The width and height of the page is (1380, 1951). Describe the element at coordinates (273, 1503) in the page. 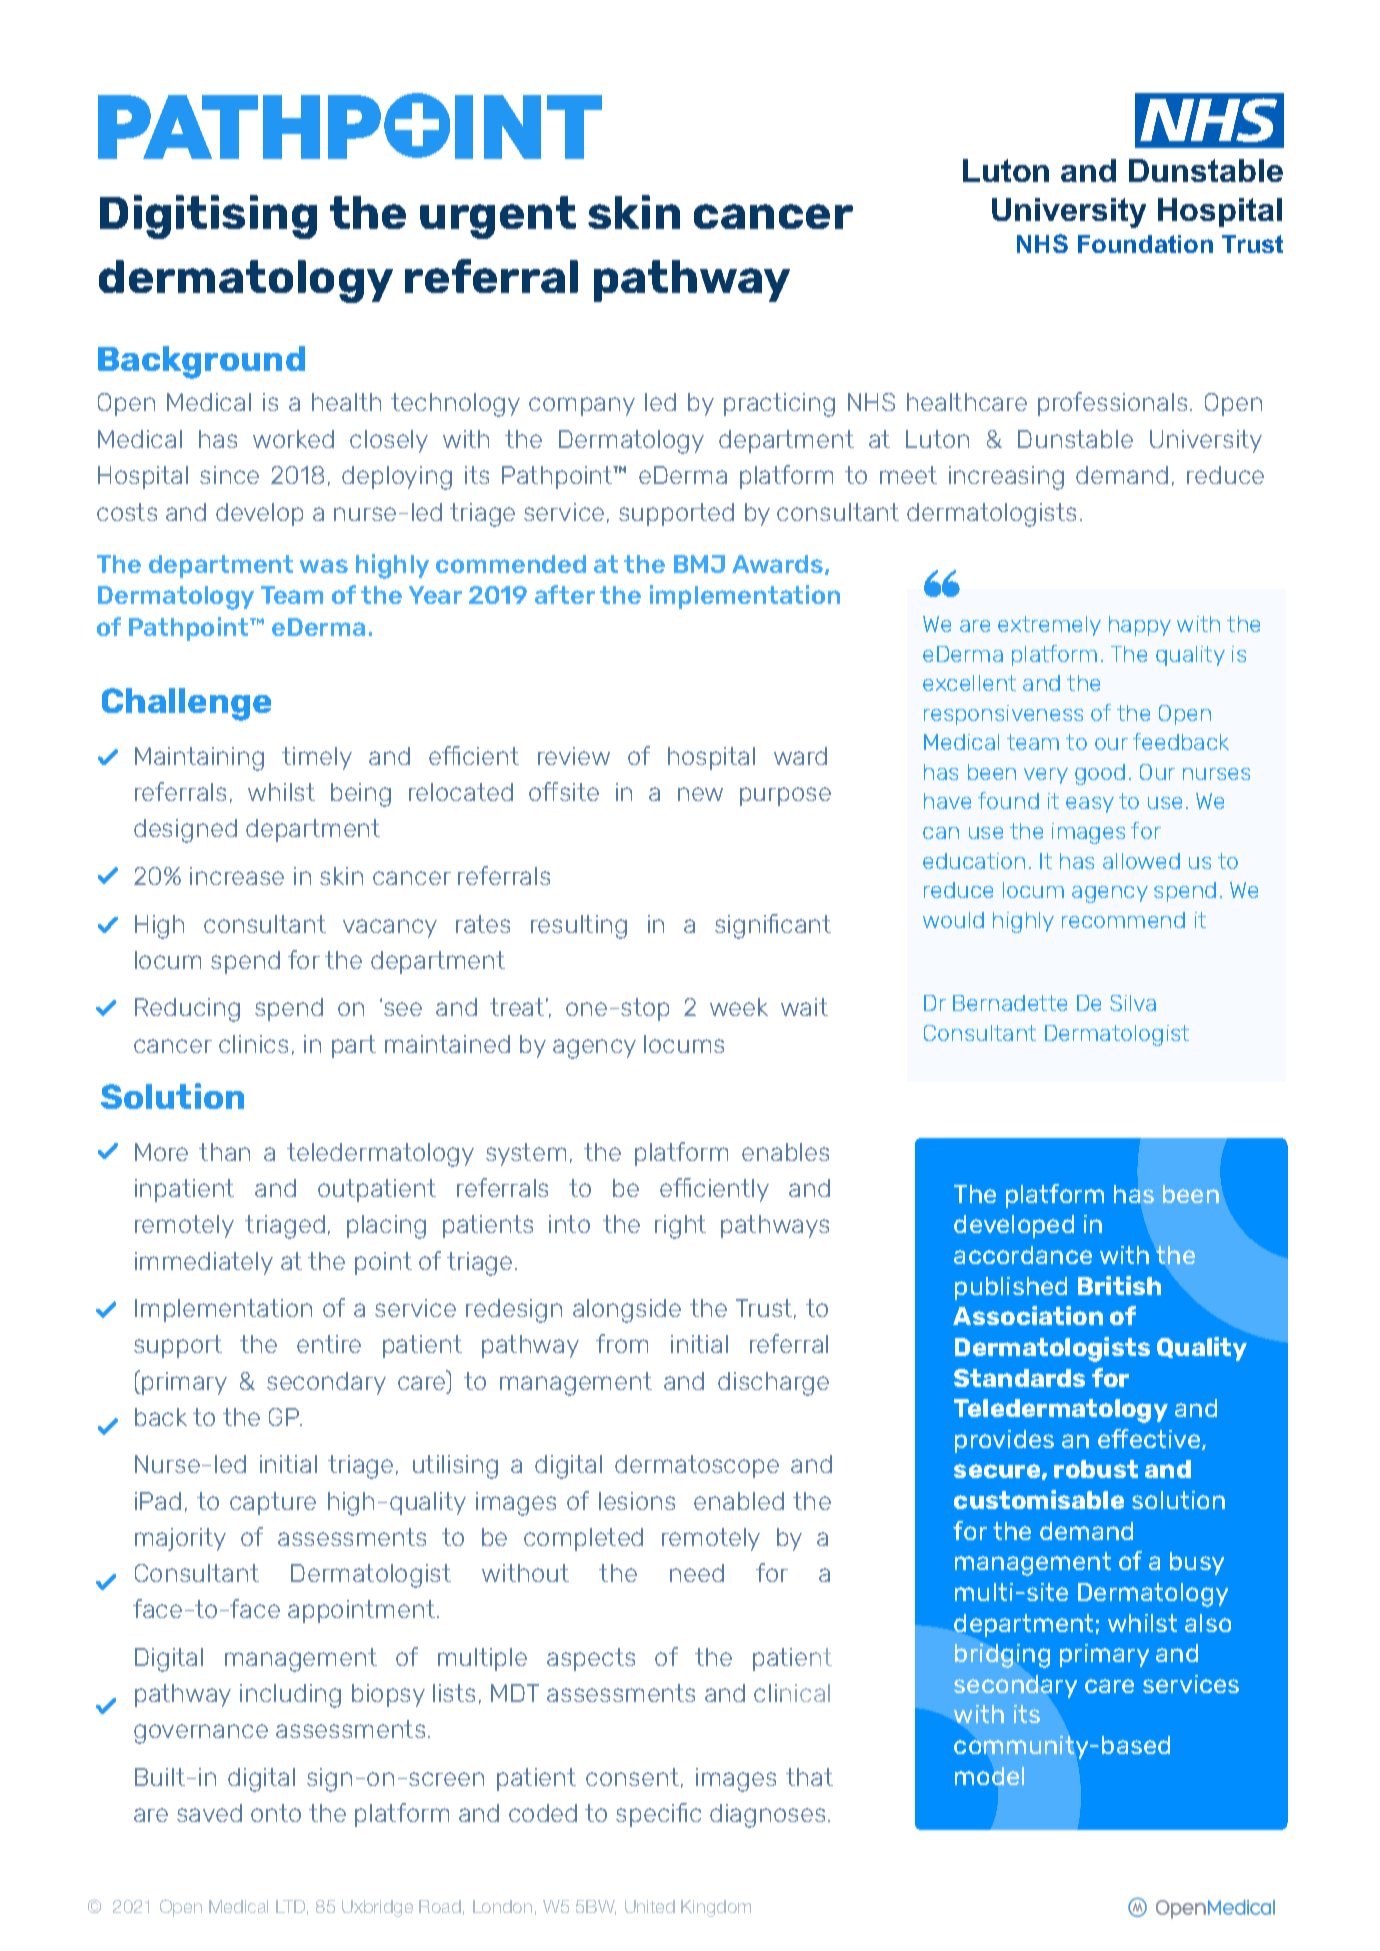

I see `capture` at that location.
